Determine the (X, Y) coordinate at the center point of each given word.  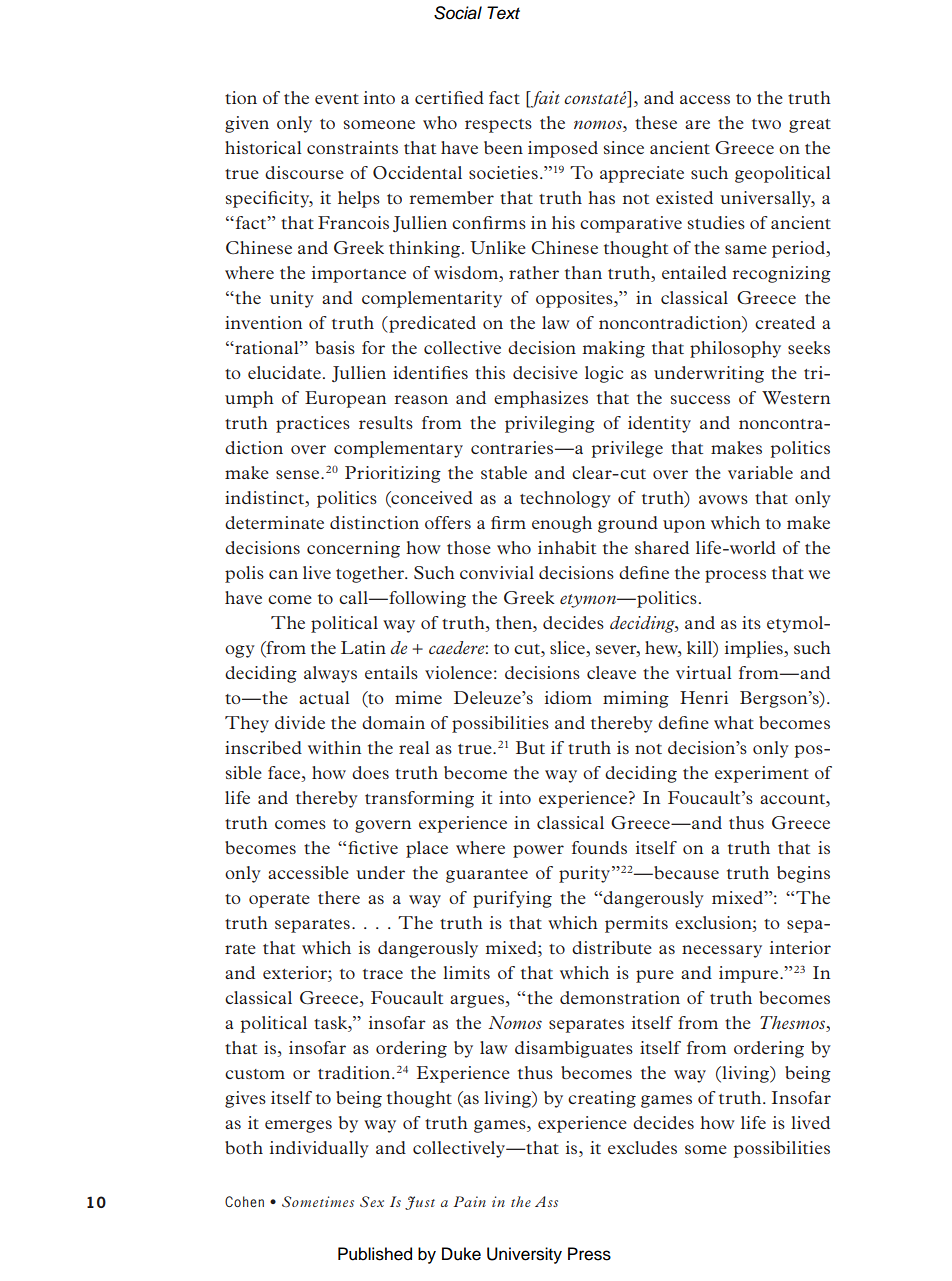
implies (755, 649)
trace (383, 974)
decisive (545, 372)
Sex (372, 1201)
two (766, 124)
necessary (722, 951)
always (330, 674)
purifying (512, 899)
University (524, 1255)
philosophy (735, 349)
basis (335, 347)
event (337, 99)
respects (498, 126)
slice (568, 649)
